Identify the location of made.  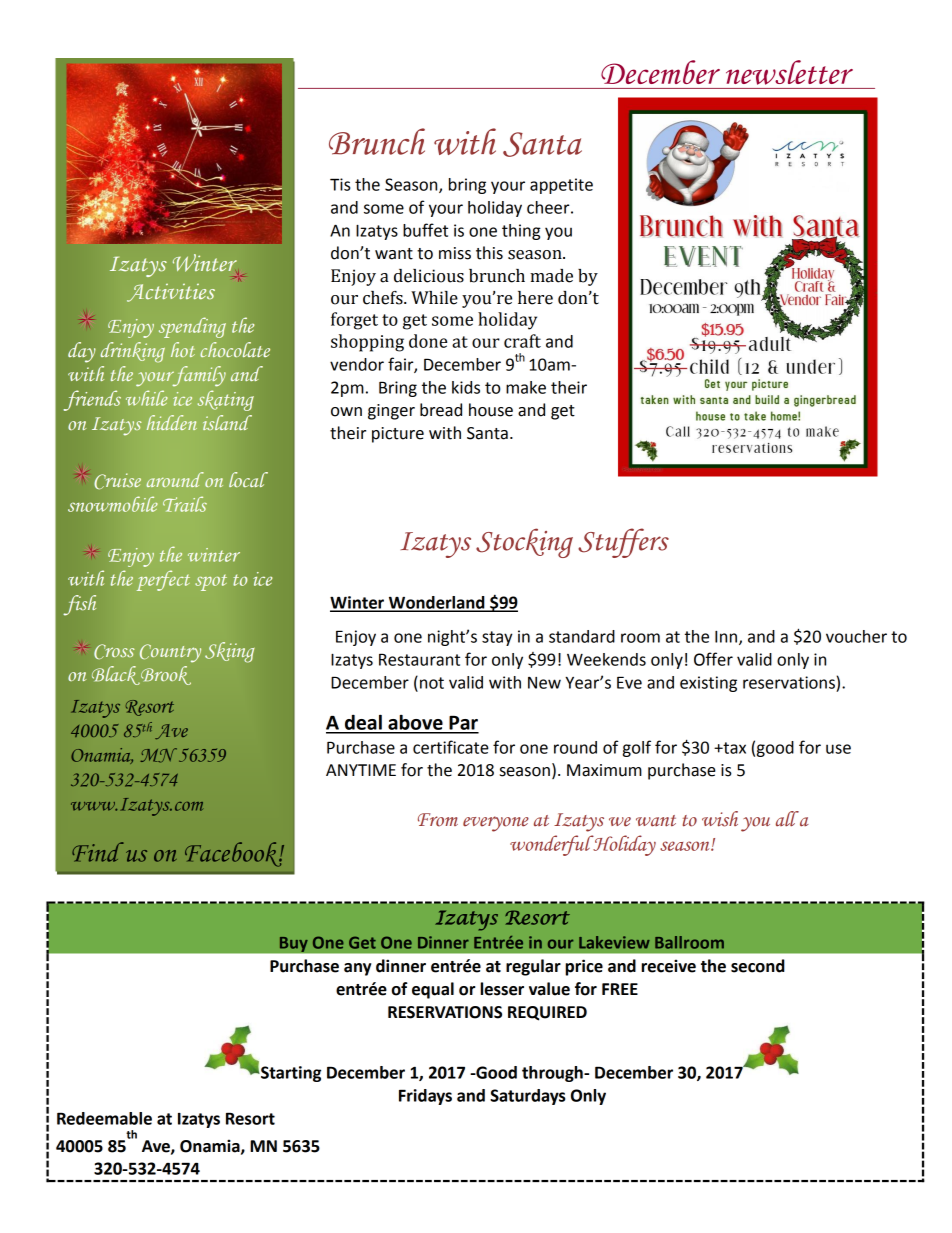
(551, 276).
